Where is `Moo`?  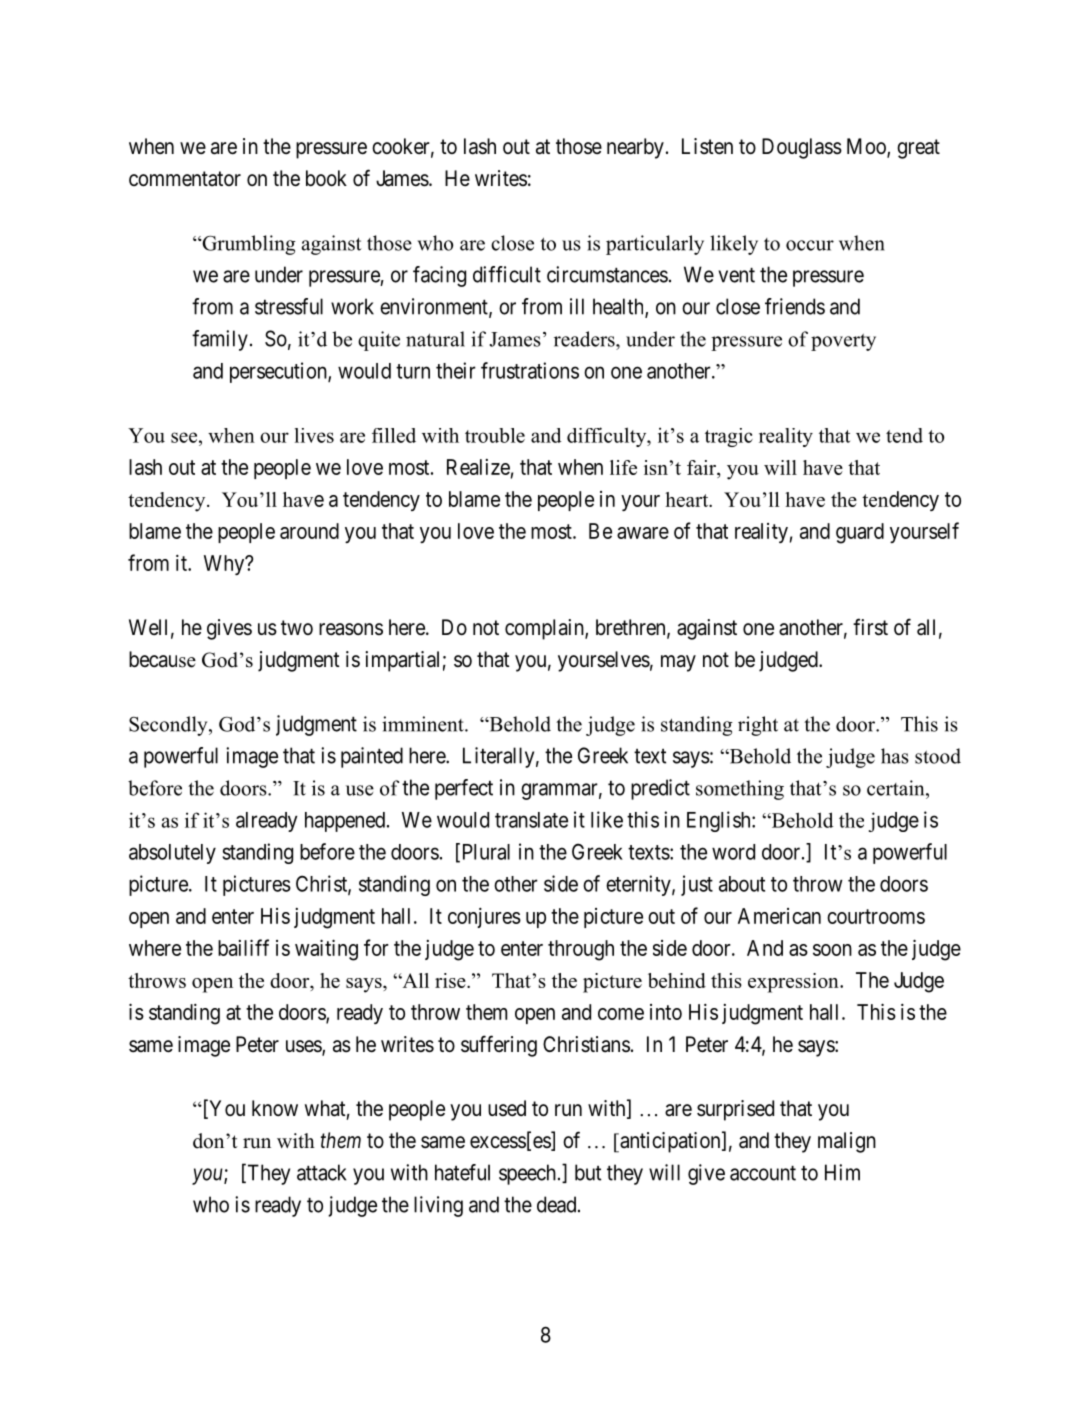 Moo is located at coordinates (867, 147).
